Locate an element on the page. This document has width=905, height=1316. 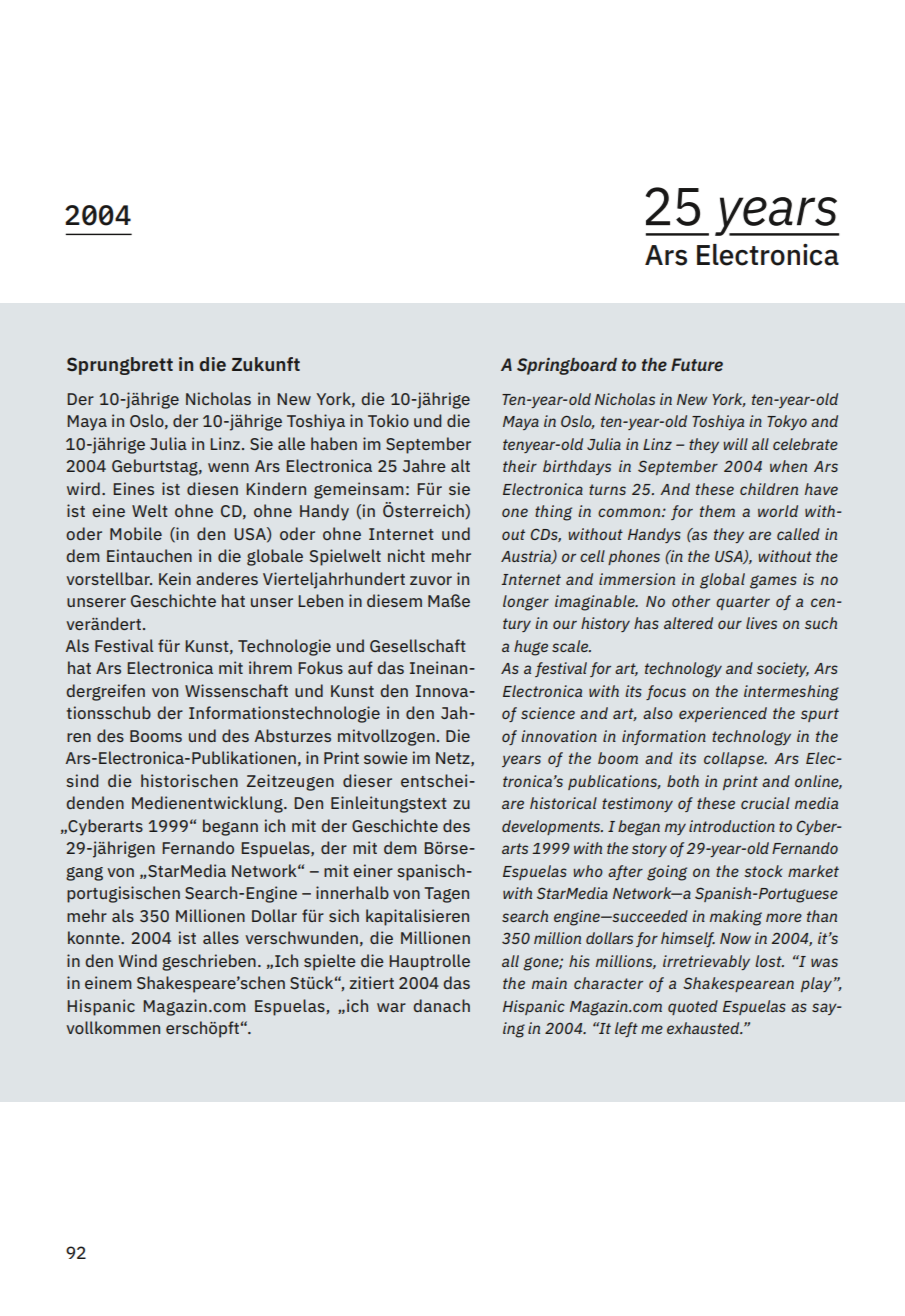
wenn is located at coordinates (228, 467).
